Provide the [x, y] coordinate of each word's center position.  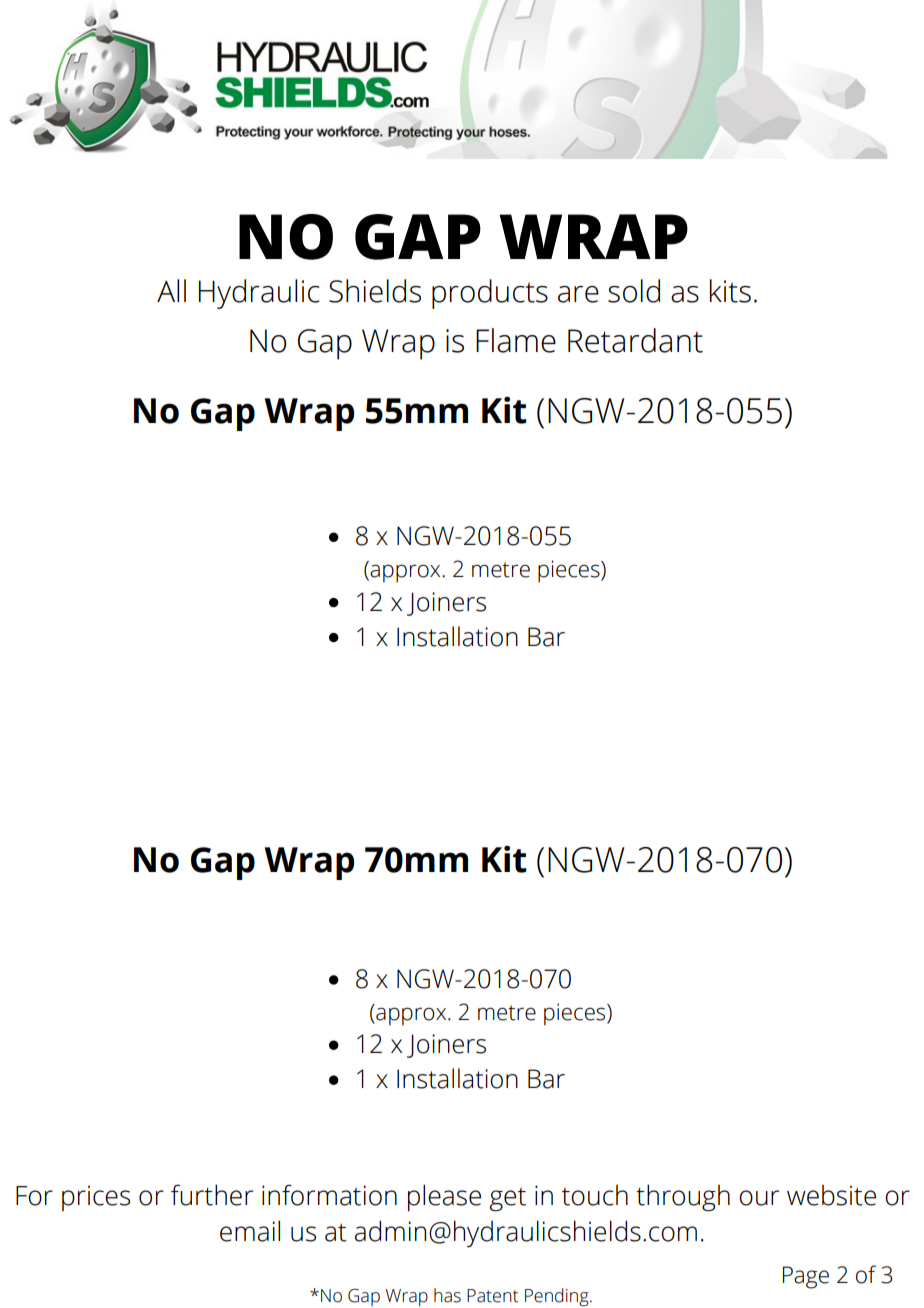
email [250, 1231]
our [759, 1198]
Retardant [635, 340]
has [447, 1295]
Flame [516, 340]
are [578, 294]
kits [730, 291]
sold [634, 291]
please [444, 1197]
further [212, 1195]
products [490, 294]
